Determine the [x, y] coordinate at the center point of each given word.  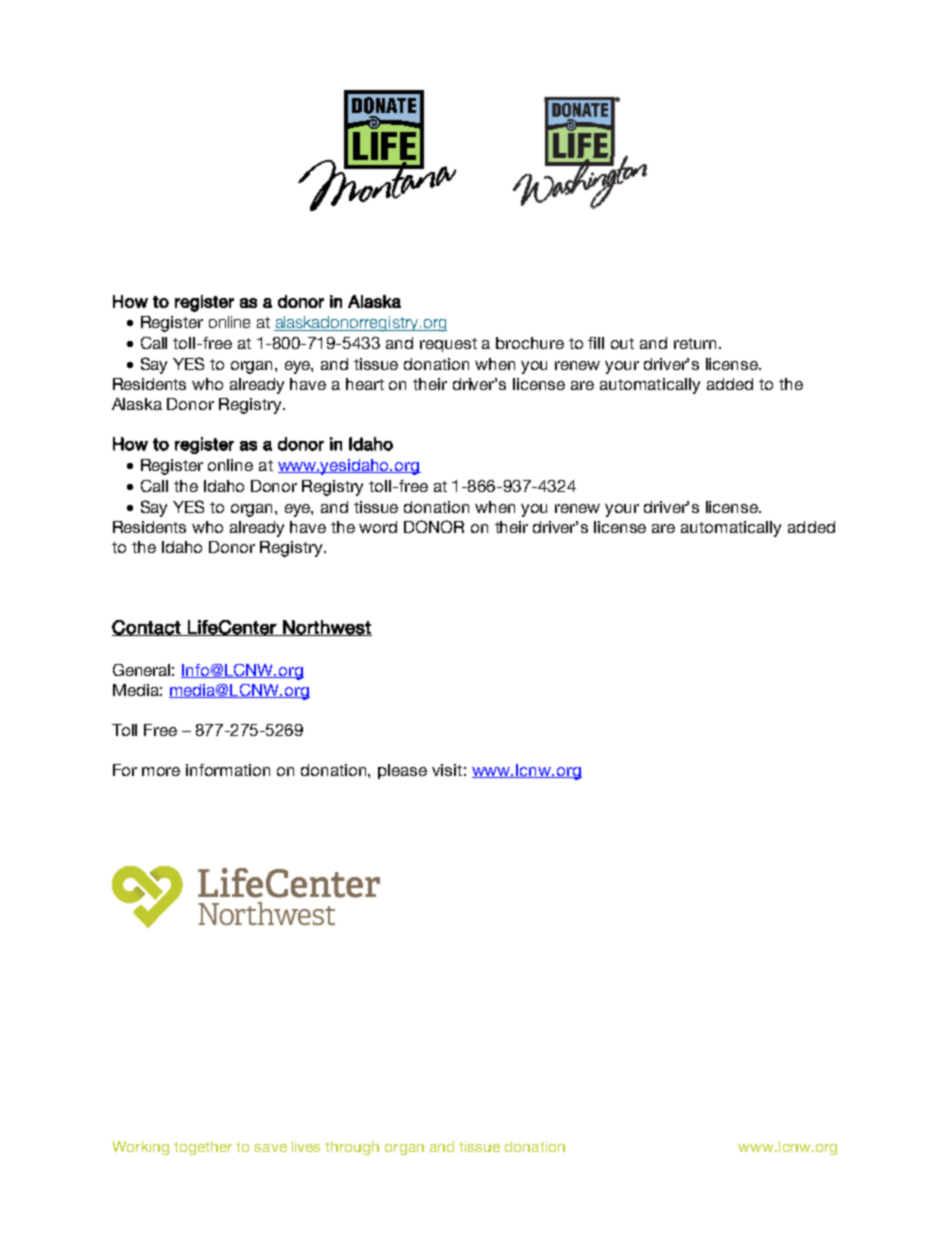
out [622, 343]
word [378, 527]
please [402, 771]
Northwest [326, 628]
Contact [147, 628]
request [448, 345]
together [203, 1148]
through [352, 1148]
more [161, 771]
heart [365, 384]
